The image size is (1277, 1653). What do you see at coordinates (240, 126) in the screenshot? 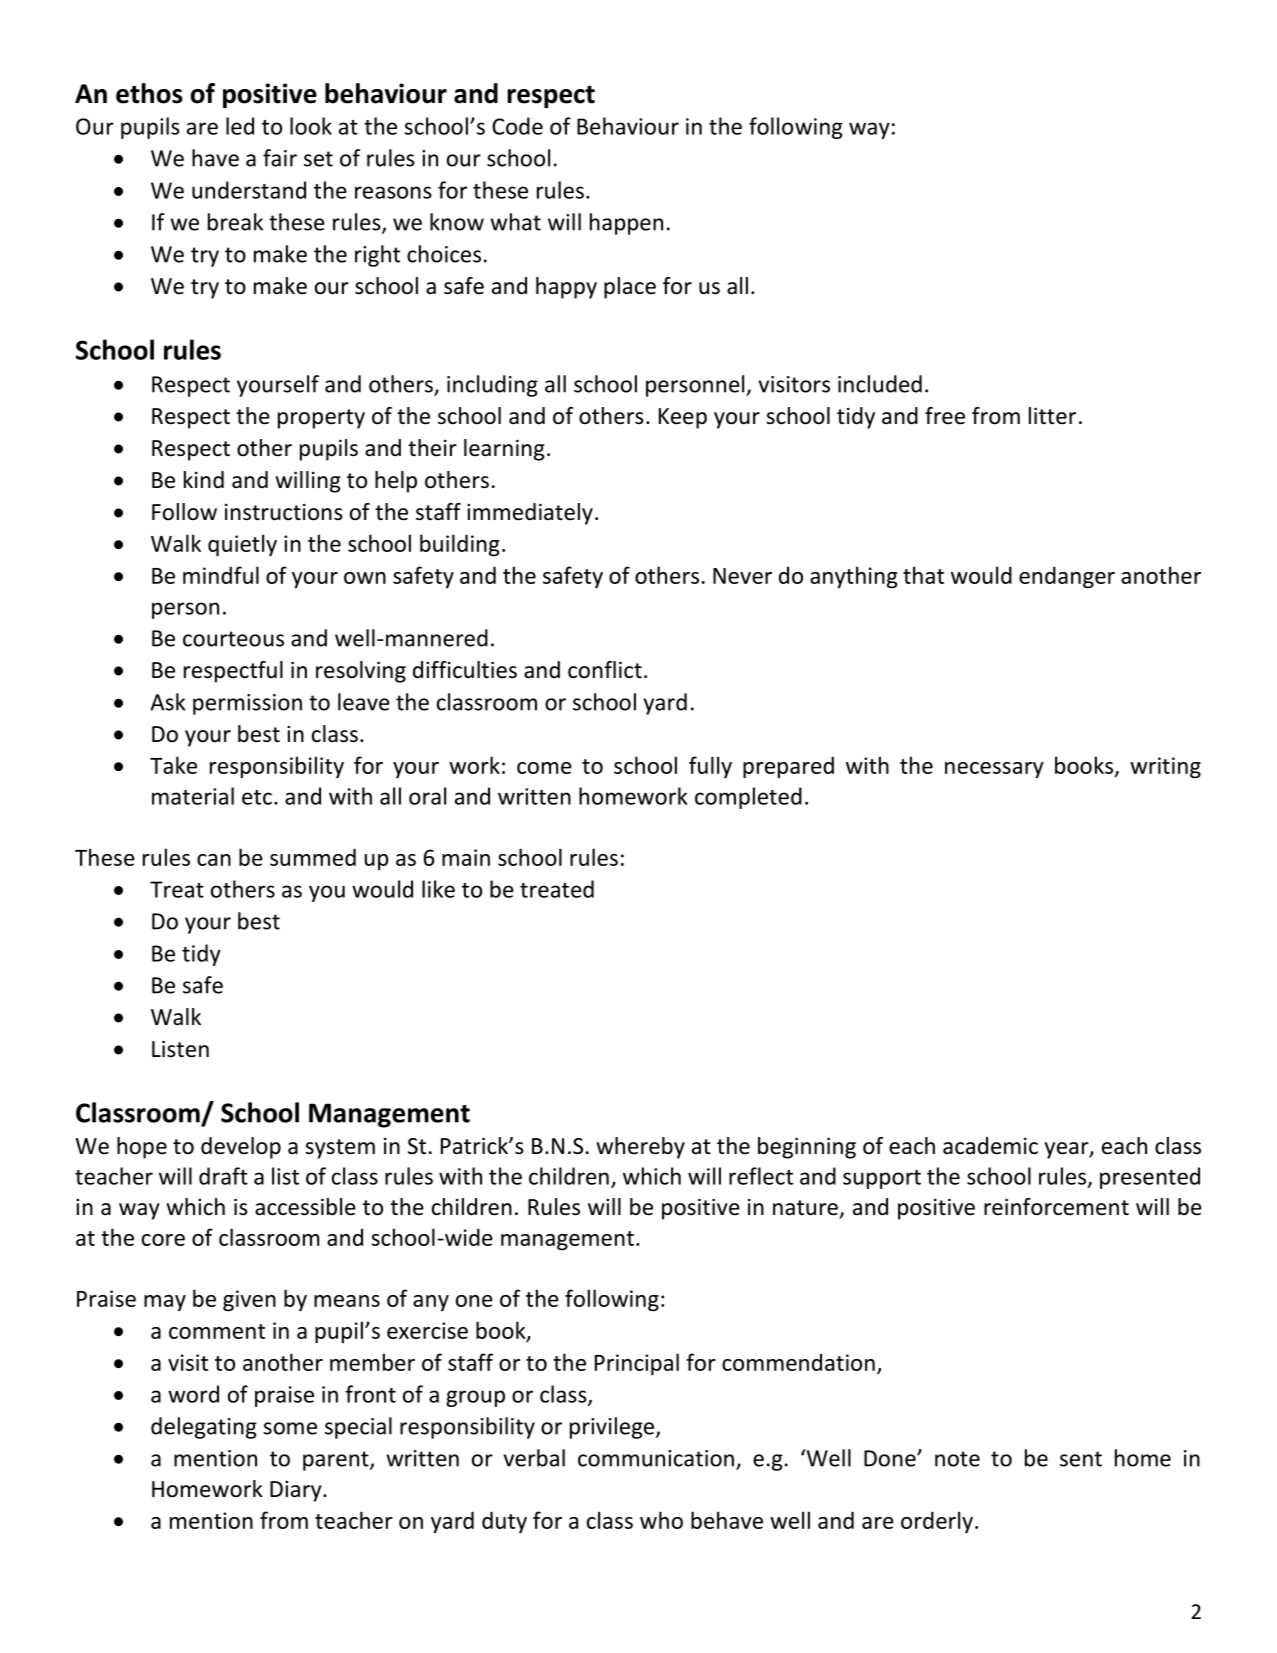
I see `led` at bounding box center [240, 126].
